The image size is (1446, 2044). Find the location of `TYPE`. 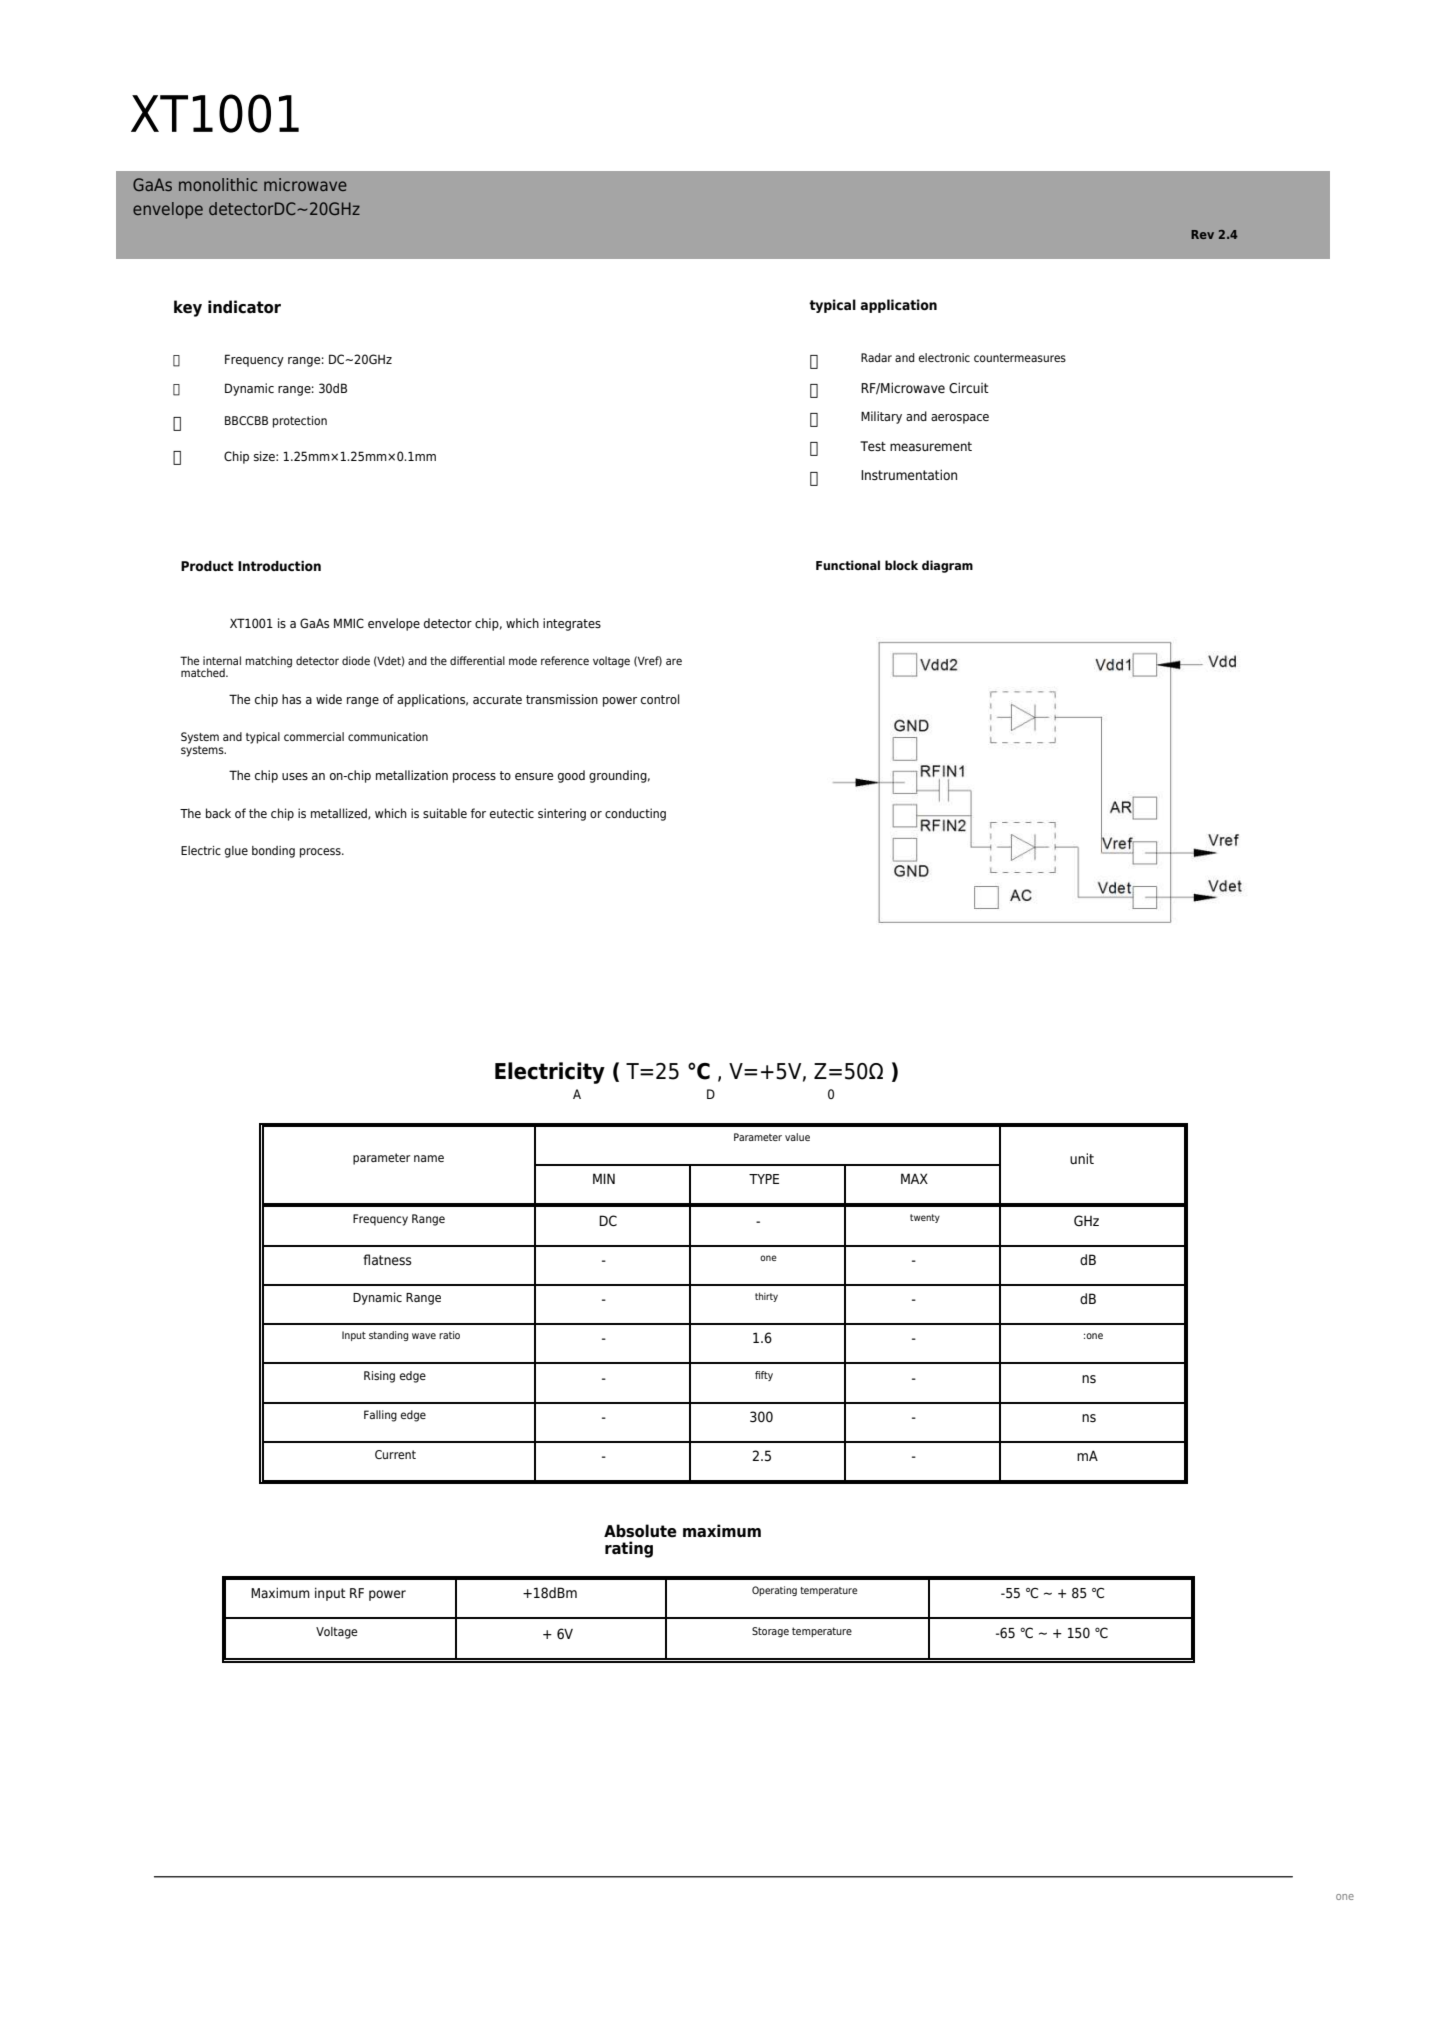

TYPE is located at coordinates (764, 1179).
